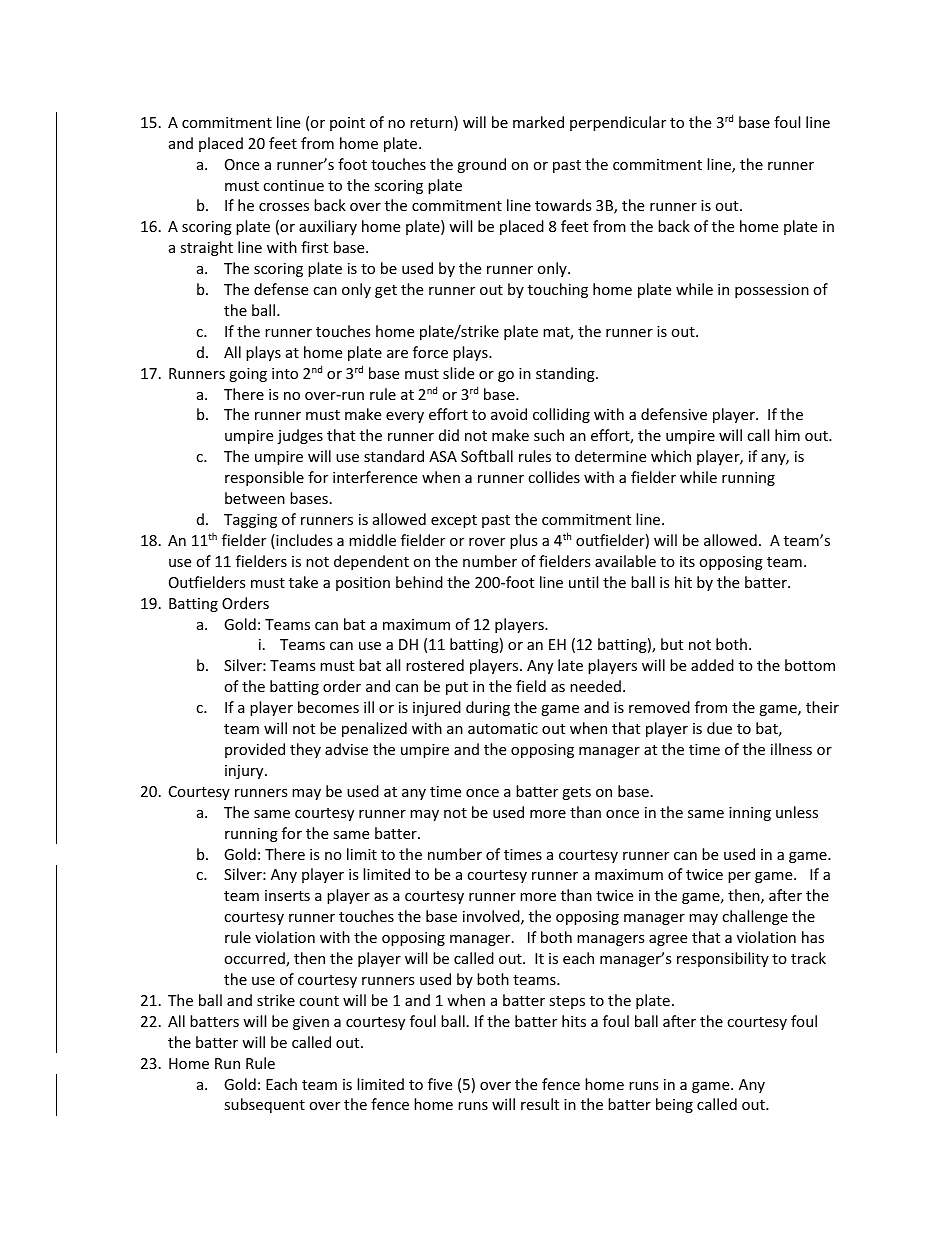 This page has height=1233, width=952. What do you see at coordinates (293, 185) in the page?
I see `continue` at bounding box center [293, 185].
